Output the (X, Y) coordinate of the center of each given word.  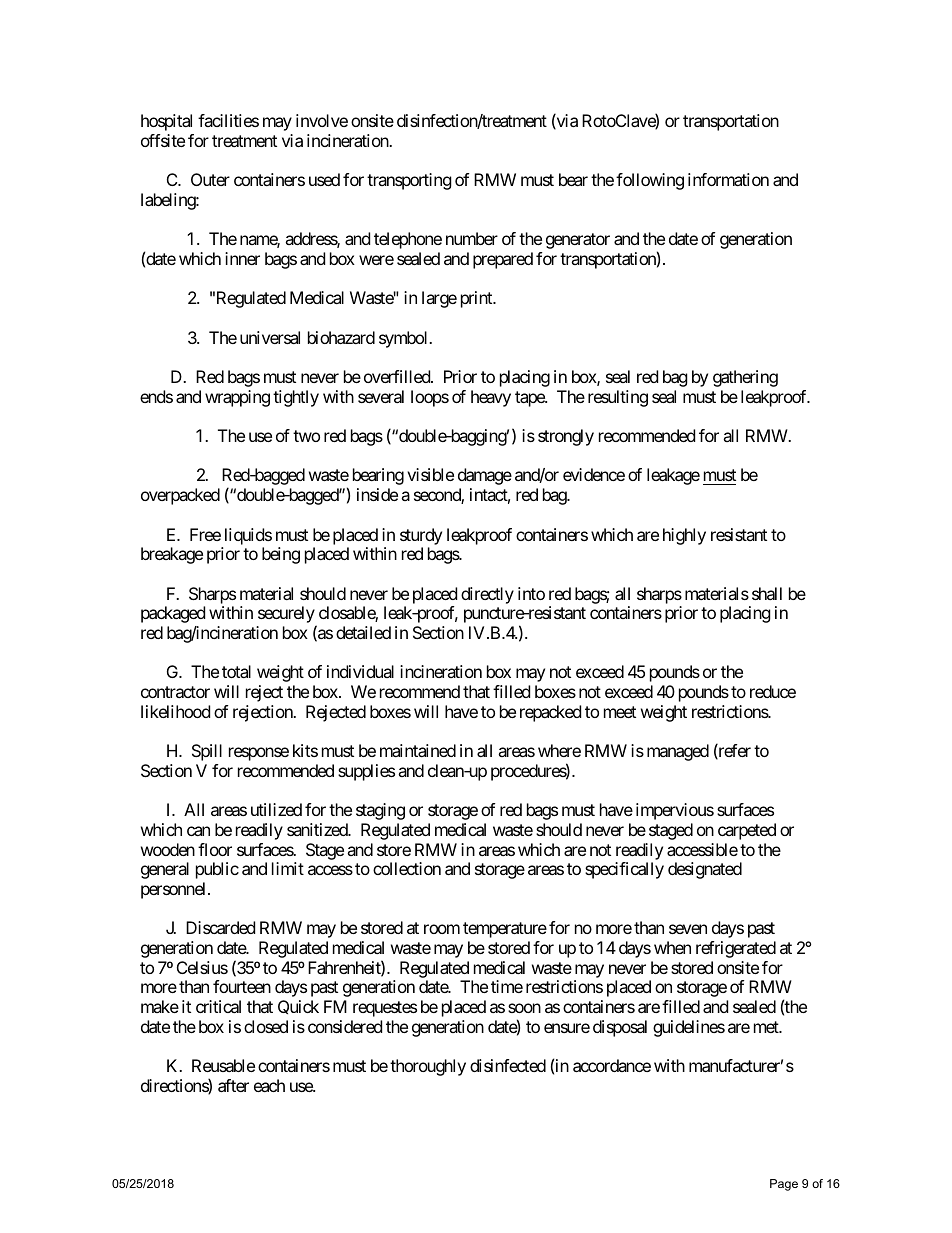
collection (407, 868)
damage (485, 476)
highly (684, 536)
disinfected (508, 1065)
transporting (409, 181)
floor (215, 849)
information (728, 179)
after (233, 1085)
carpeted (747, 831)
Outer (210, 179)
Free (205, 534)
